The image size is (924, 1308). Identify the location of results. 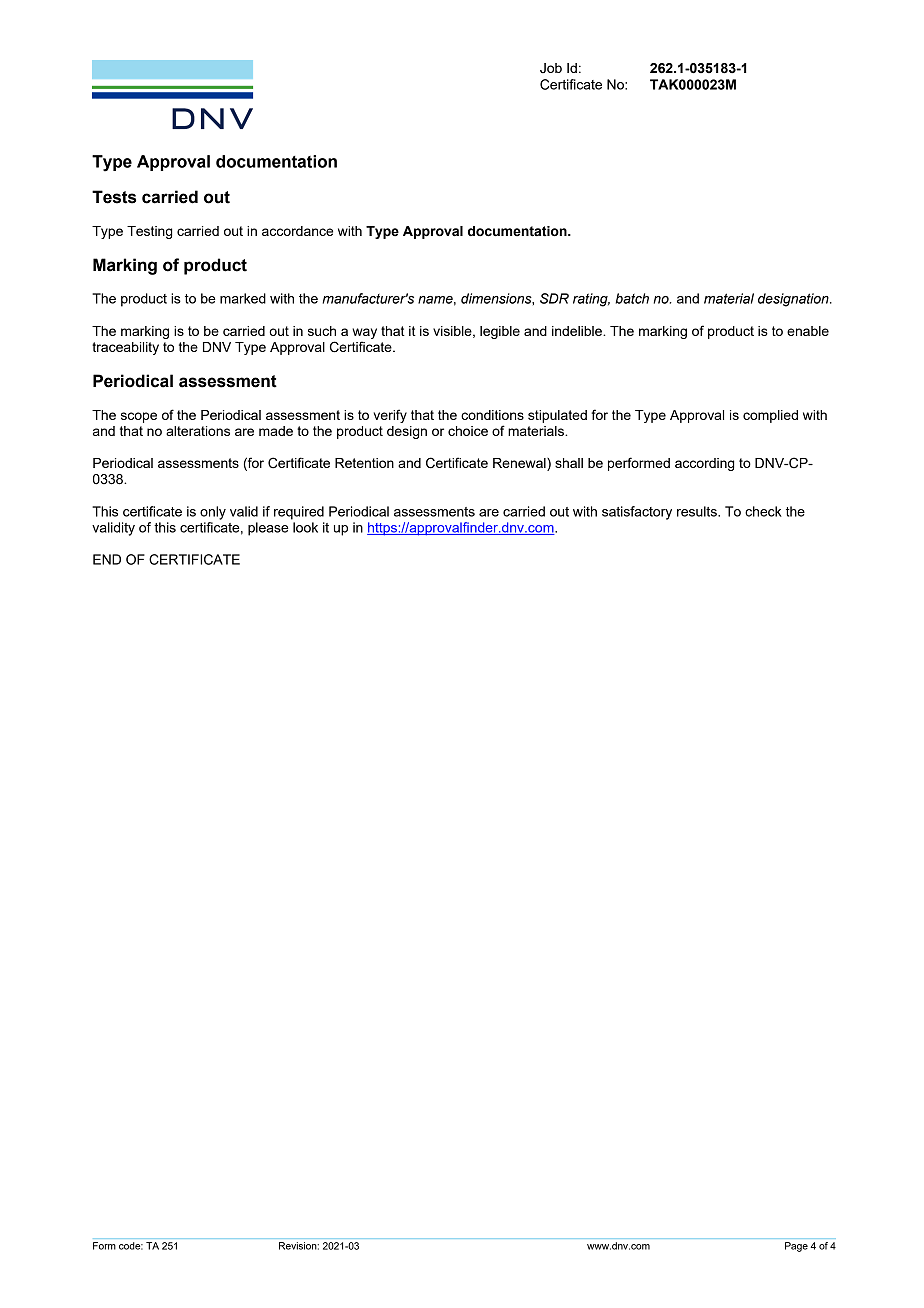
(698, 511).
